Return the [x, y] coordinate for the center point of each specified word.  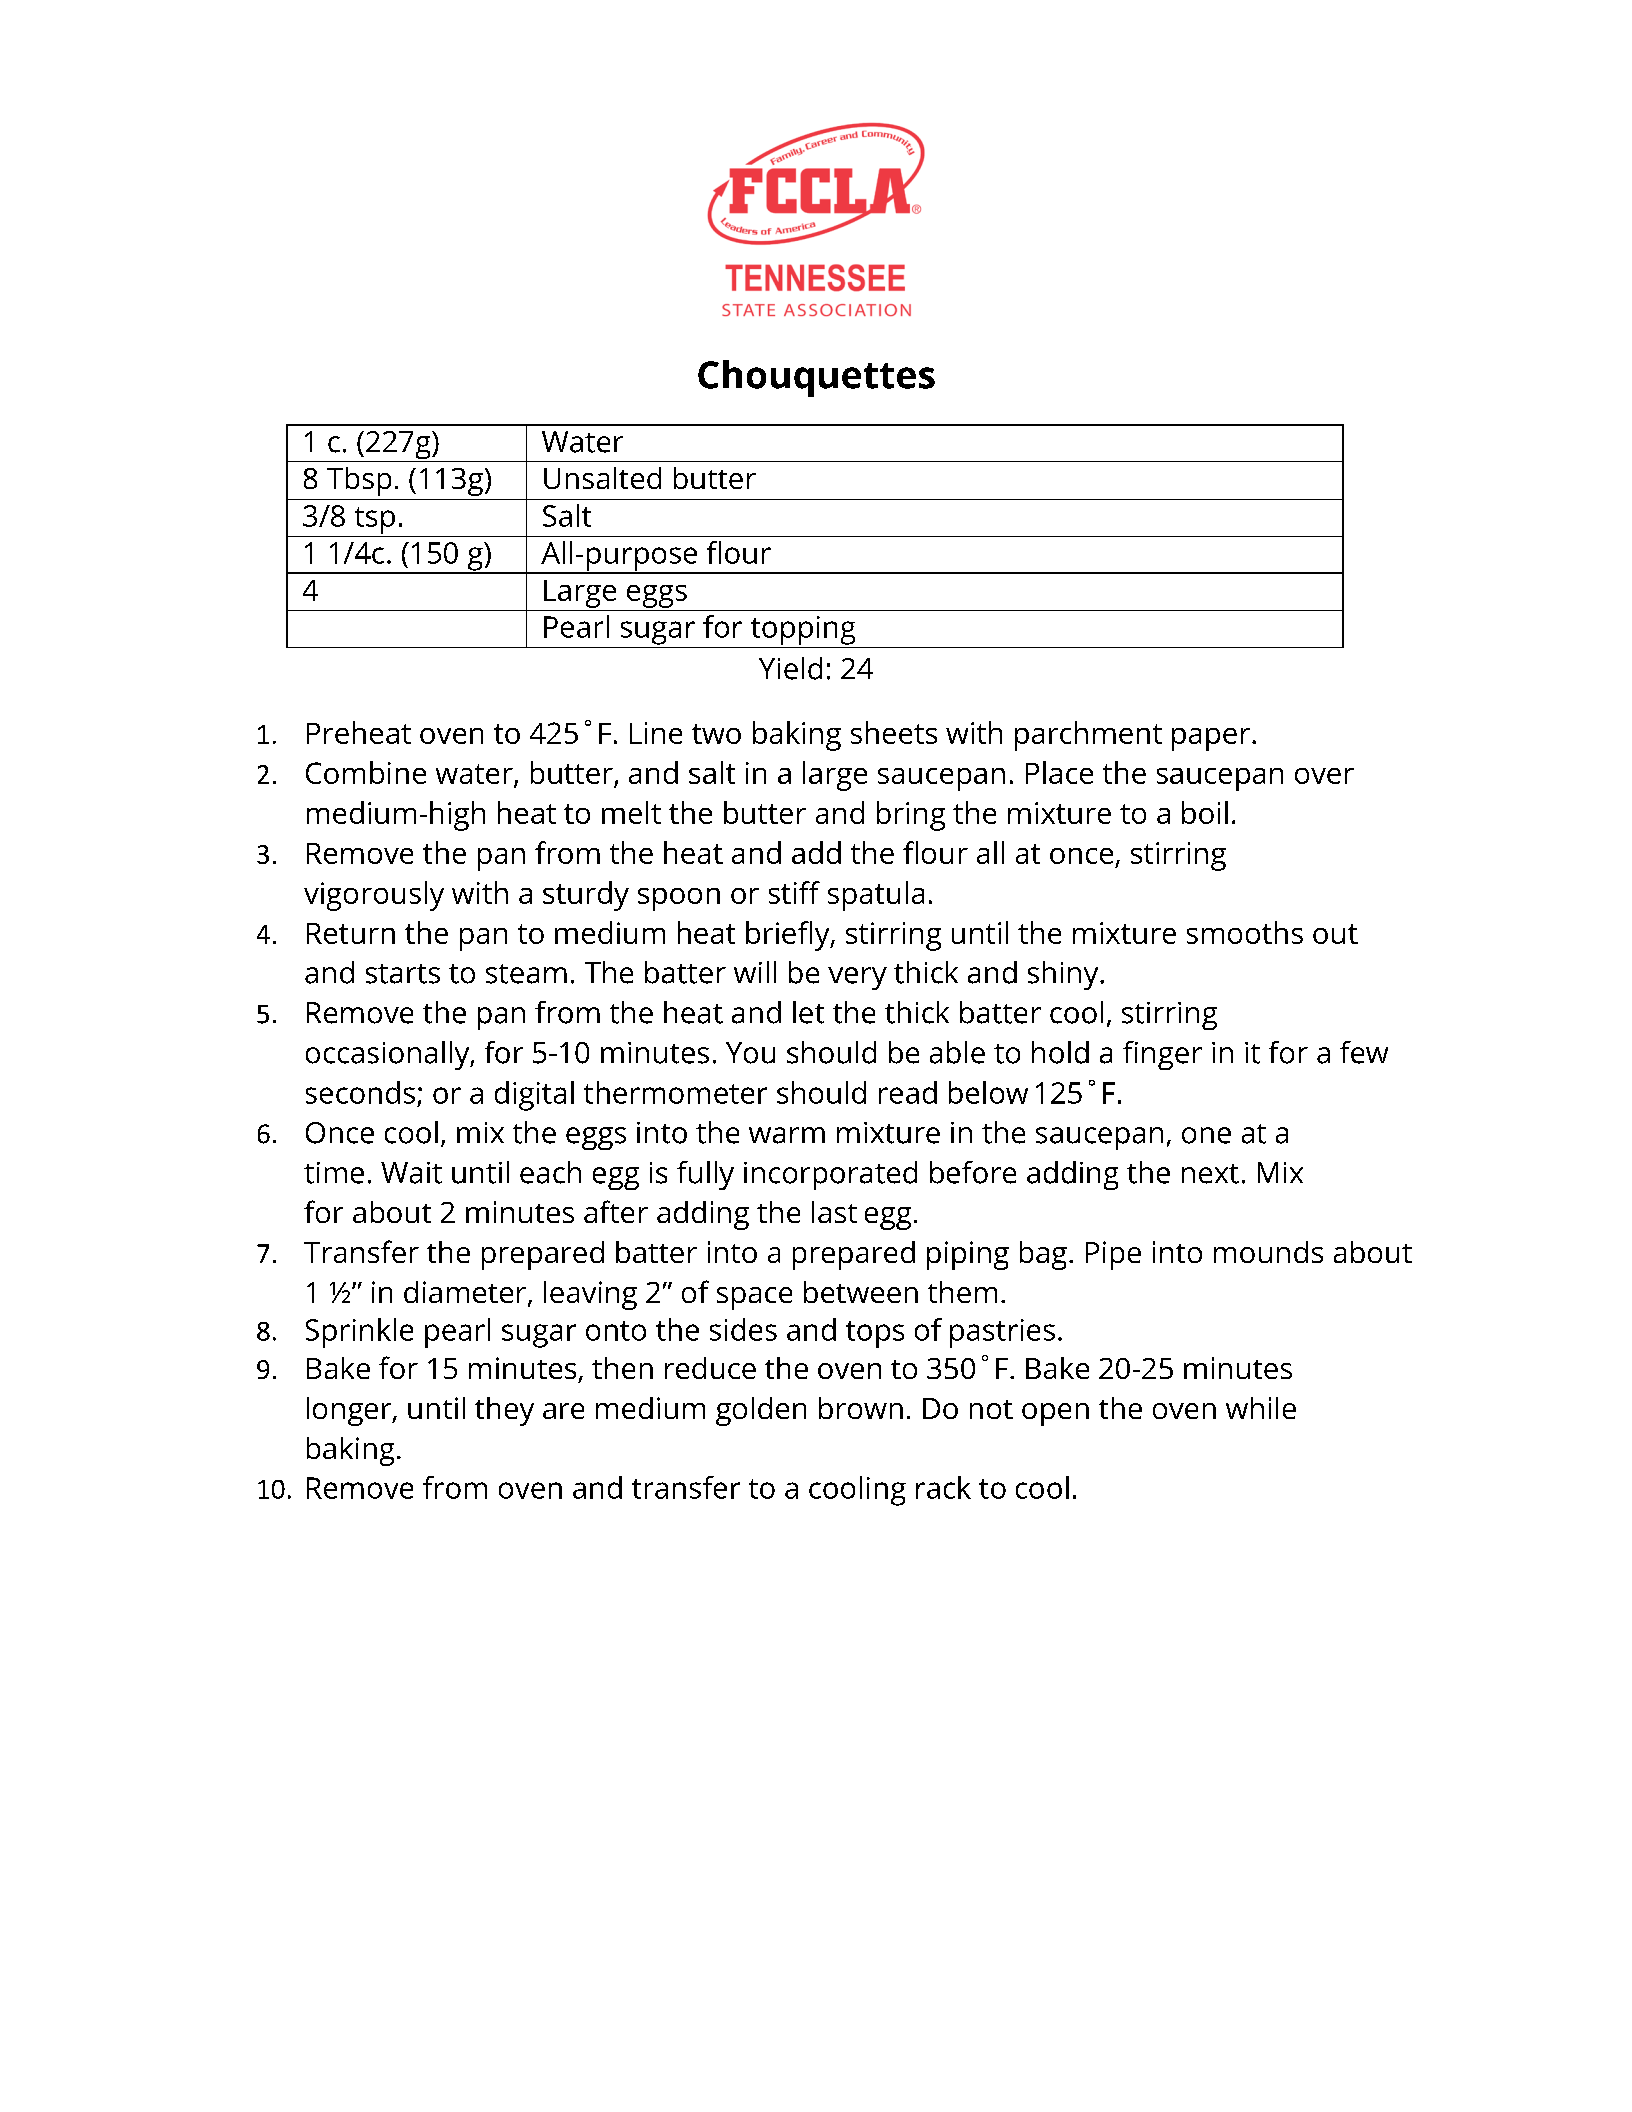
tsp [375, 520]
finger [1162, 1055]
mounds [1268, 1252]
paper [1211, 739]
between [861, 1292]
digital [534, 1096]
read [908, 1092]
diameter [466, 1293]
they [504, 1411]
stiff [794, 892]
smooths [1245, 932]
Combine [366, 772]
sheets [894, 732]
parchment [1088, 736]
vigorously [374, 896]
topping [803, 630]
